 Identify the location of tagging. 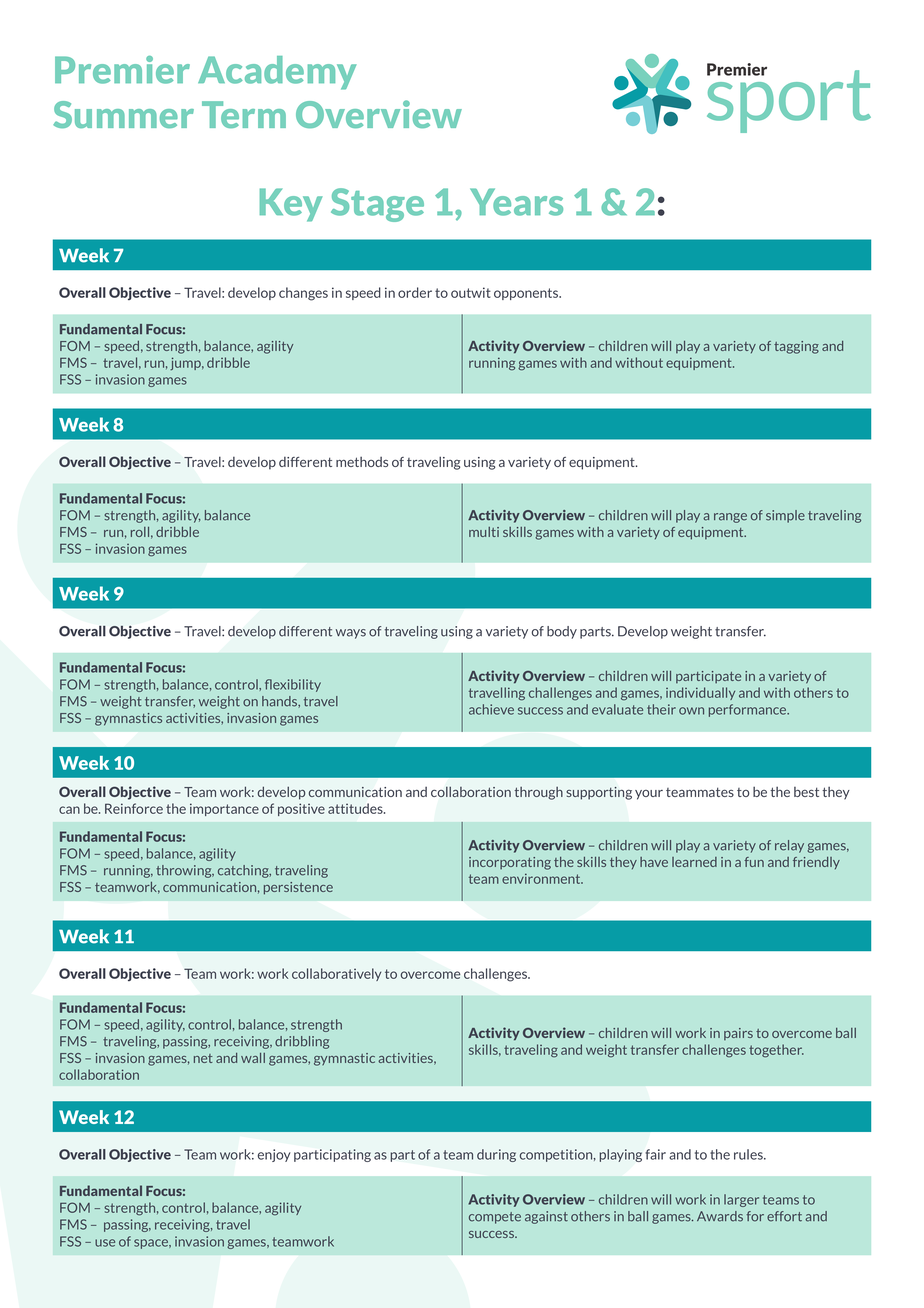
(796, 347).
